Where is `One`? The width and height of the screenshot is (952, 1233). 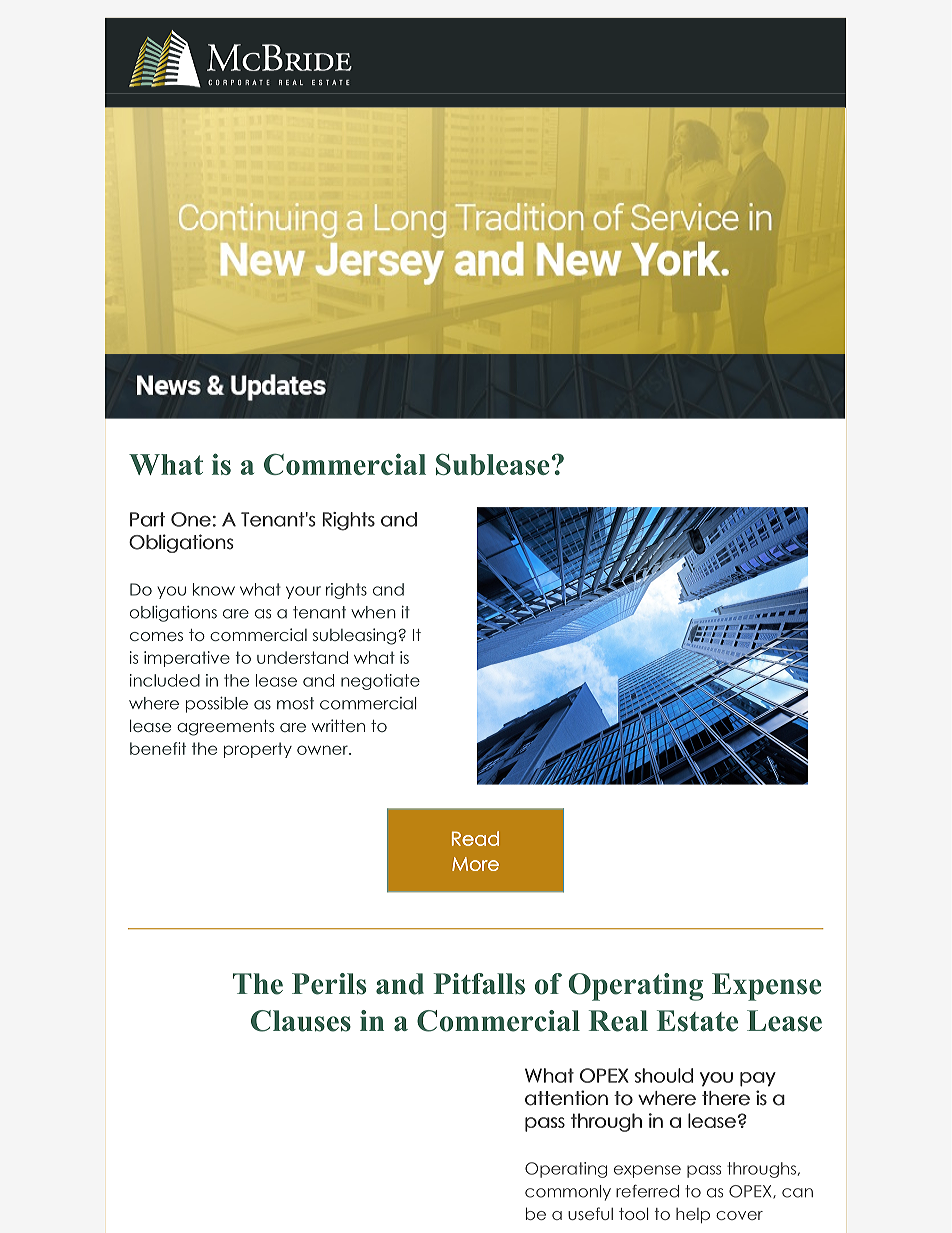
One is located at coordinates (191, 519).
